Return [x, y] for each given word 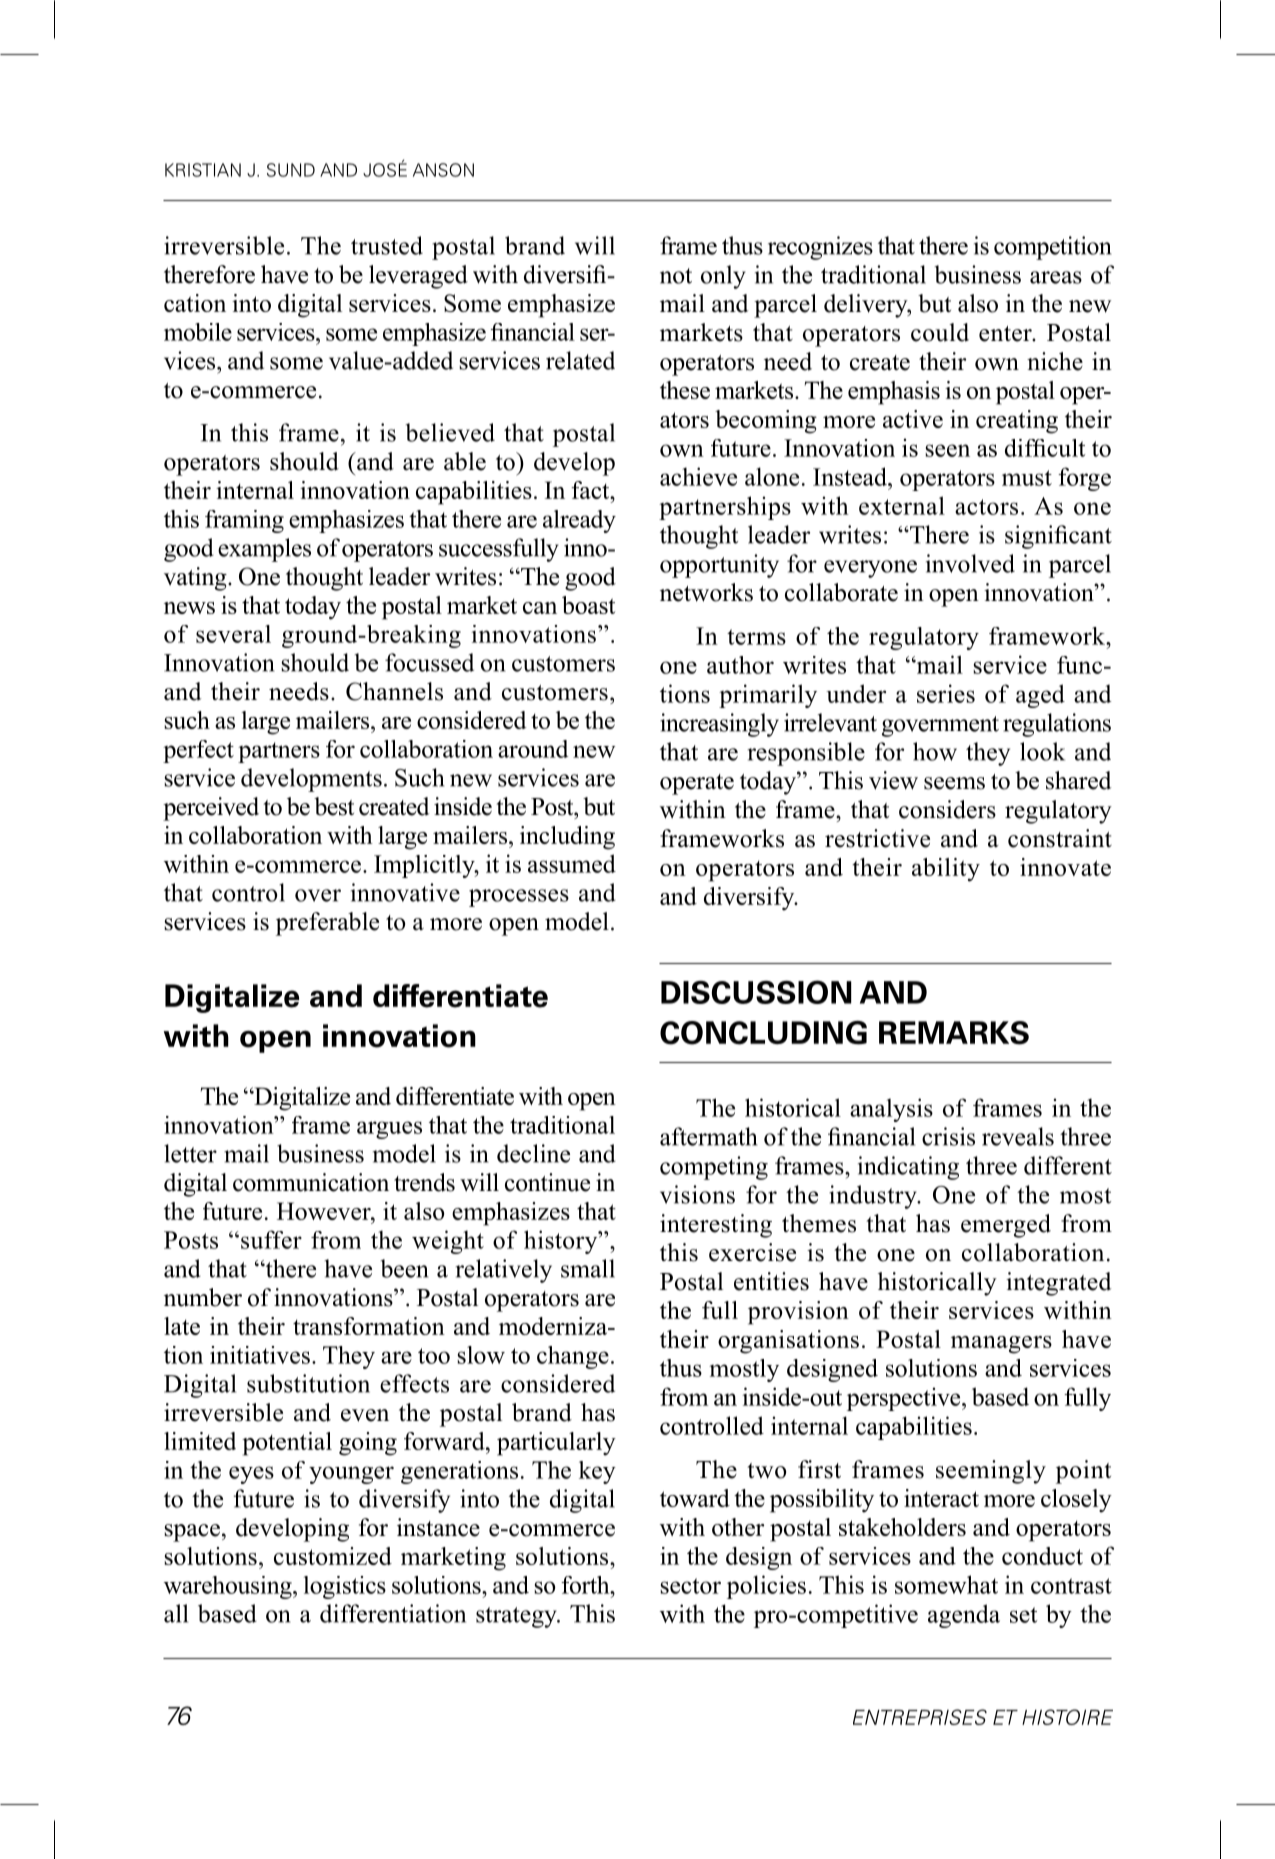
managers [1001, 1345]
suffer [271, 1239]
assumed [572, 863]
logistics [345, 1587]
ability [946, 870]
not [676, 276]
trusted [387, 245]
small [588, 1268]
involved [970, 563]
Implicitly [425, 866]
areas [1056, 277]
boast [588, 605]
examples [264, 550]
